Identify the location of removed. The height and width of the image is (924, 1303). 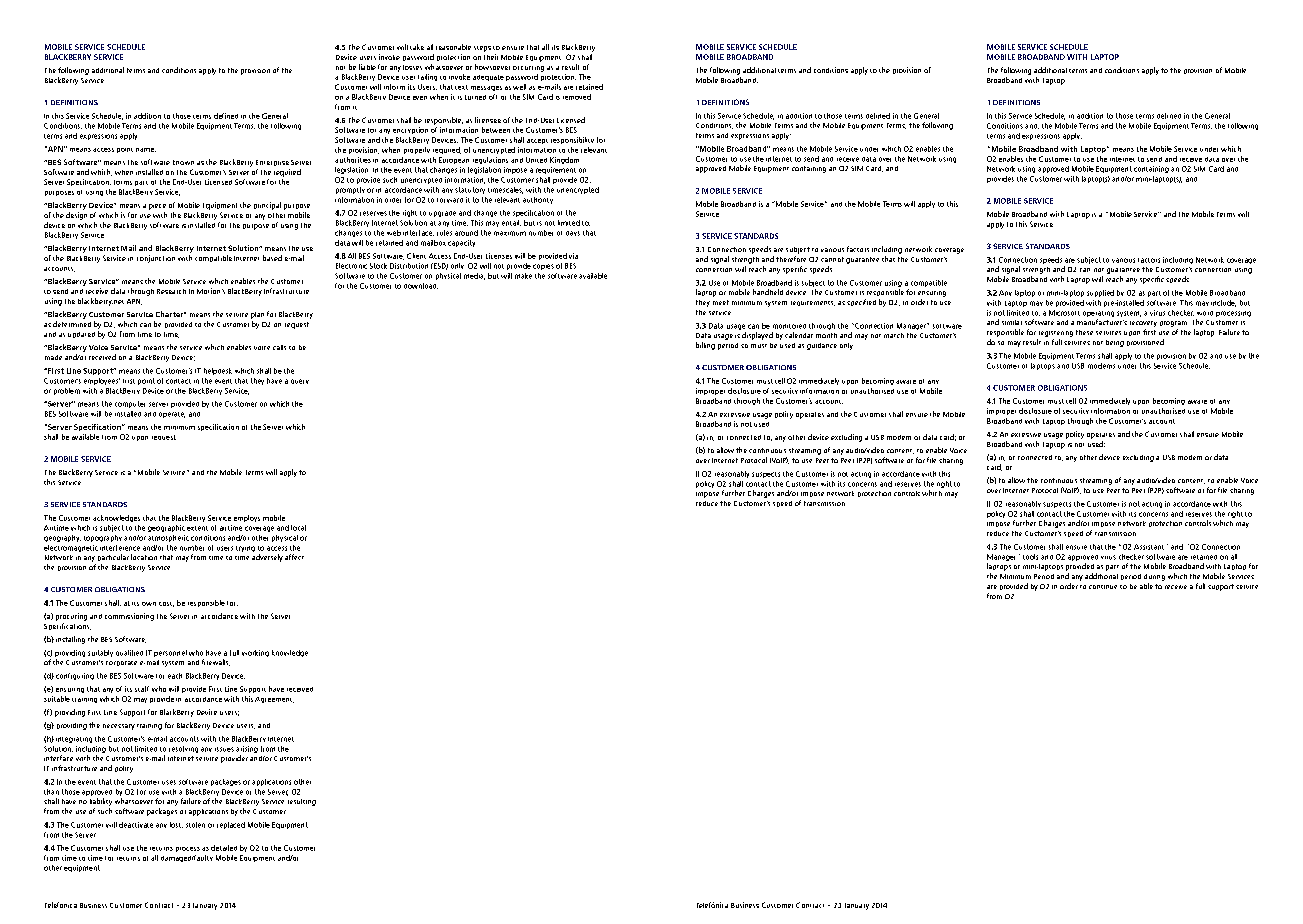
(577, 97).
